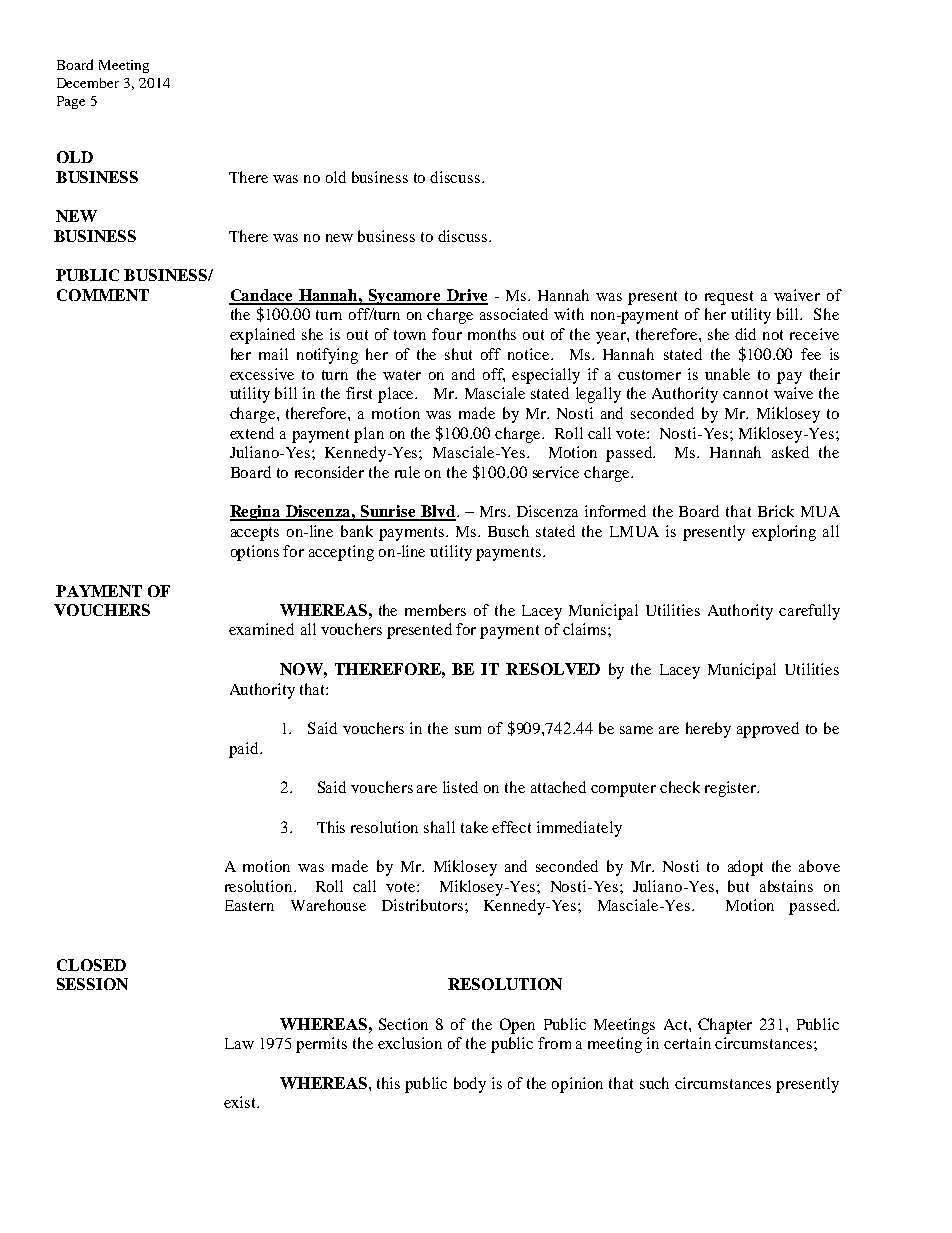 The width and height of the screenshot is (952, 1233). What do you see at coordinates (88, 83) in the screenshot?
I see `December` at bounding box center [88, 83].
